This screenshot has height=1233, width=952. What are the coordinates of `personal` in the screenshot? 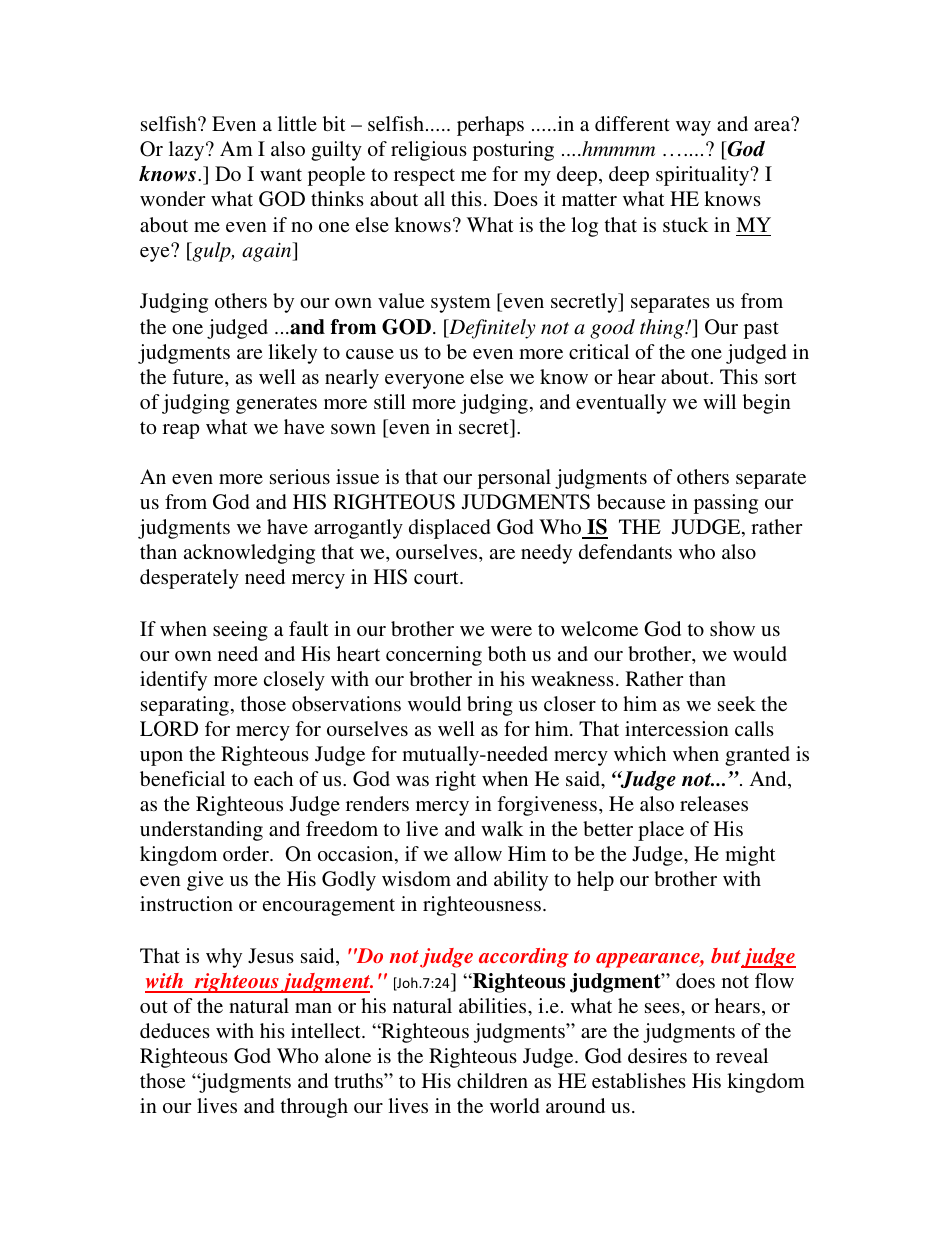 It's located at (514, 479).
